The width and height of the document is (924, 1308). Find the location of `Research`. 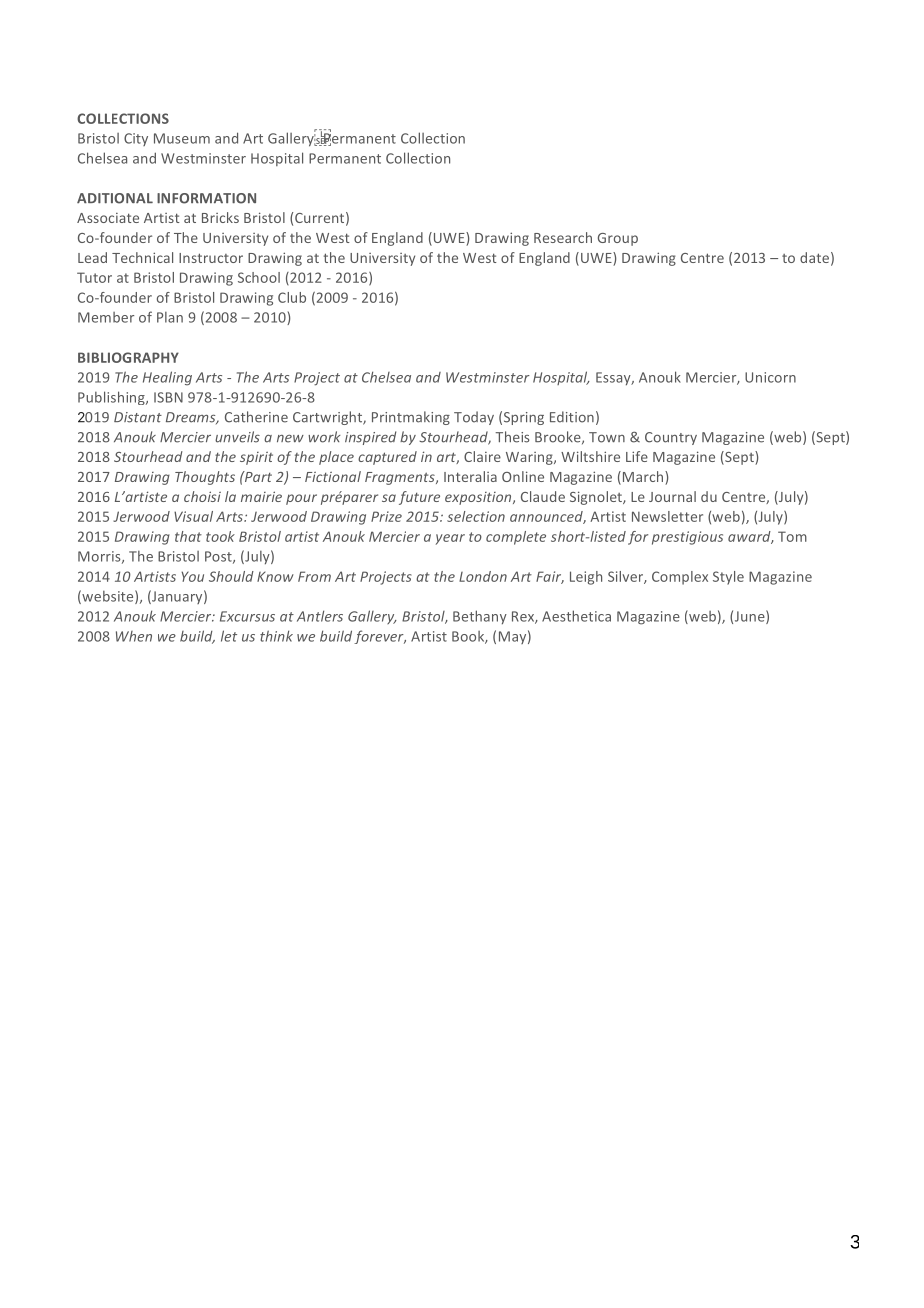

Research is located at coordinates (563, 237).
